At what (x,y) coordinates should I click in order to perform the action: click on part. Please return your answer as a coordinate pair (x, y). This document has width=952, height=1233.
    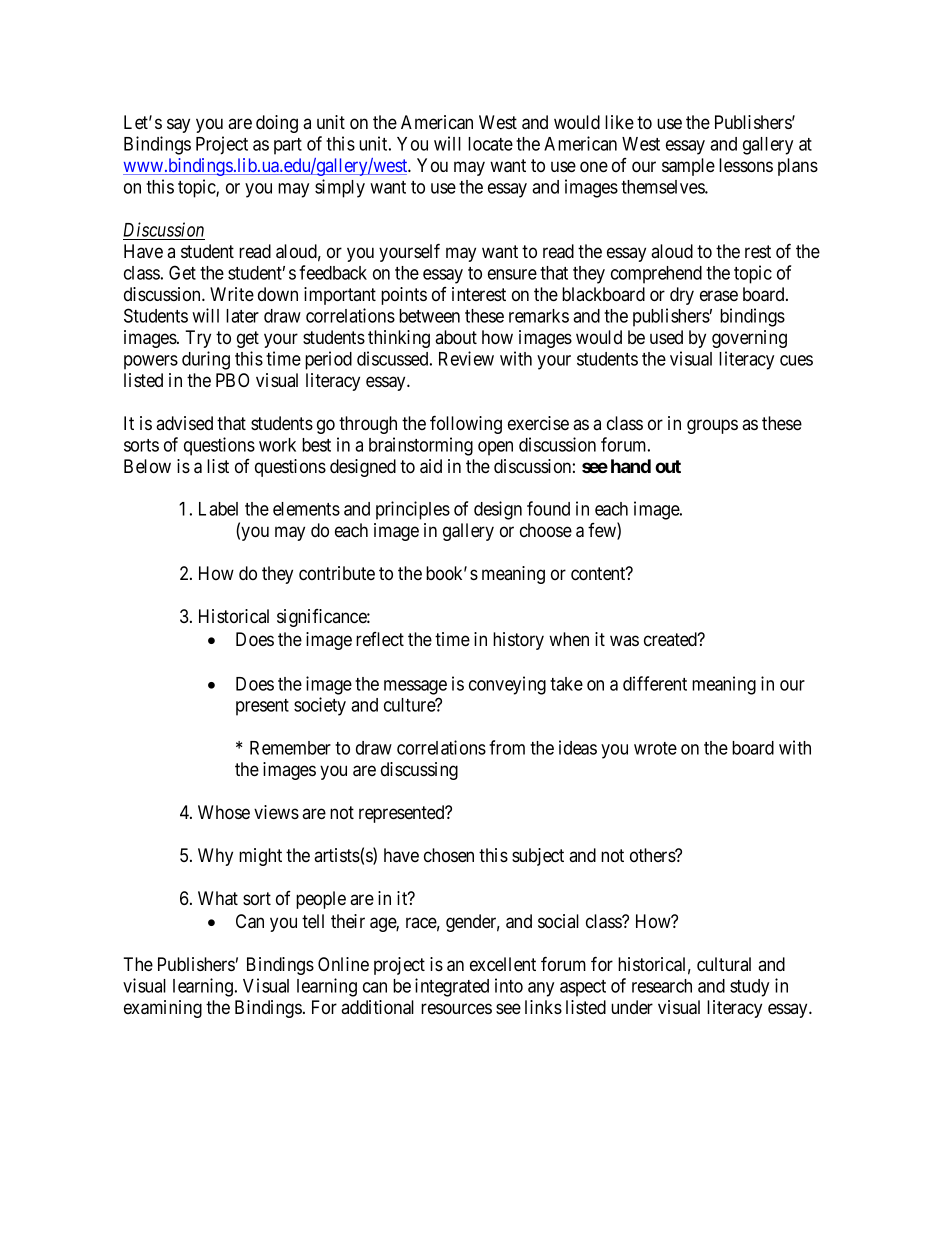
    Looking at the image, I should click on (288, 146).
